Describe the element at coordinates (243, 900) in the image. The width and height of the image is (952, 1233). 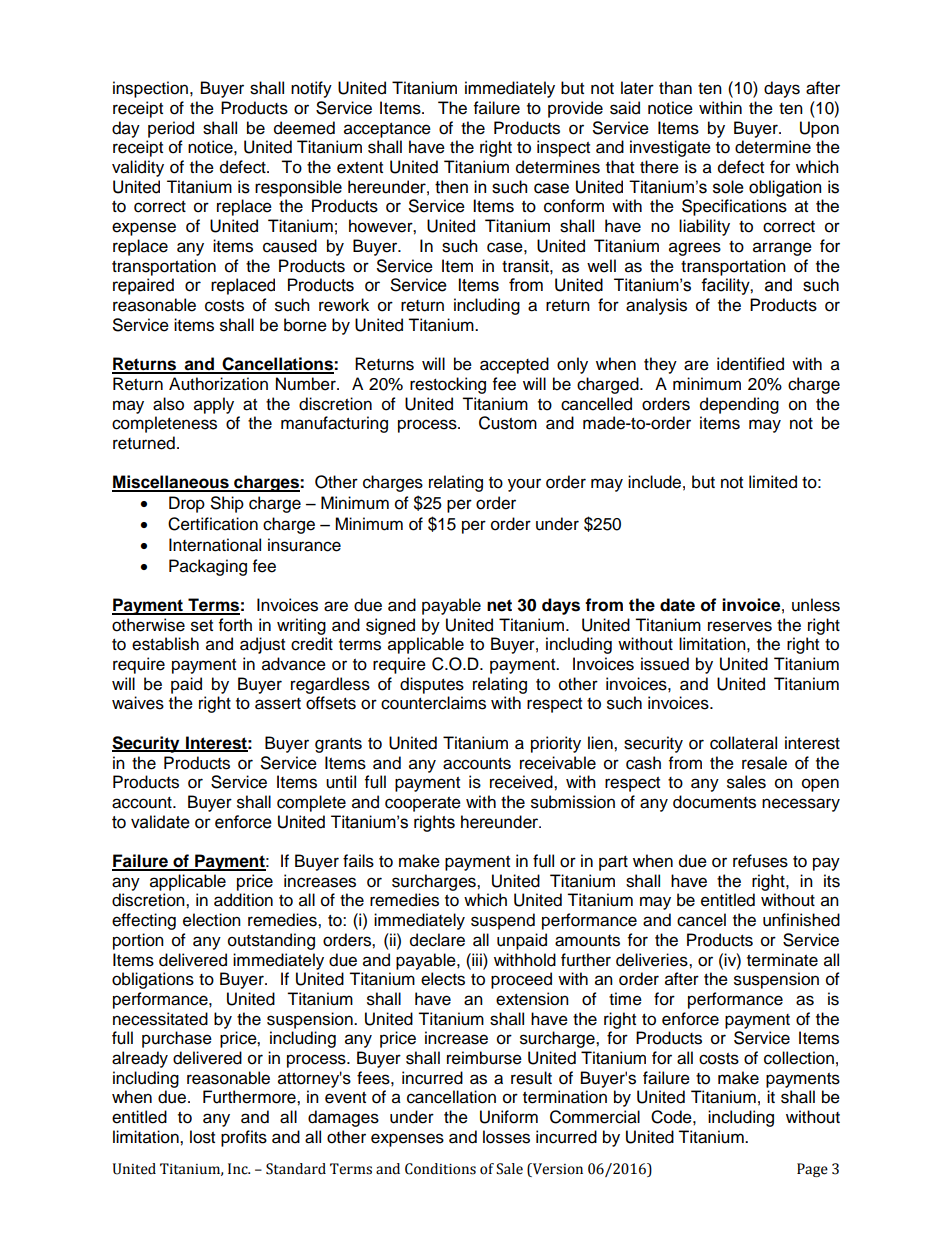
I see `addition` at that location.
